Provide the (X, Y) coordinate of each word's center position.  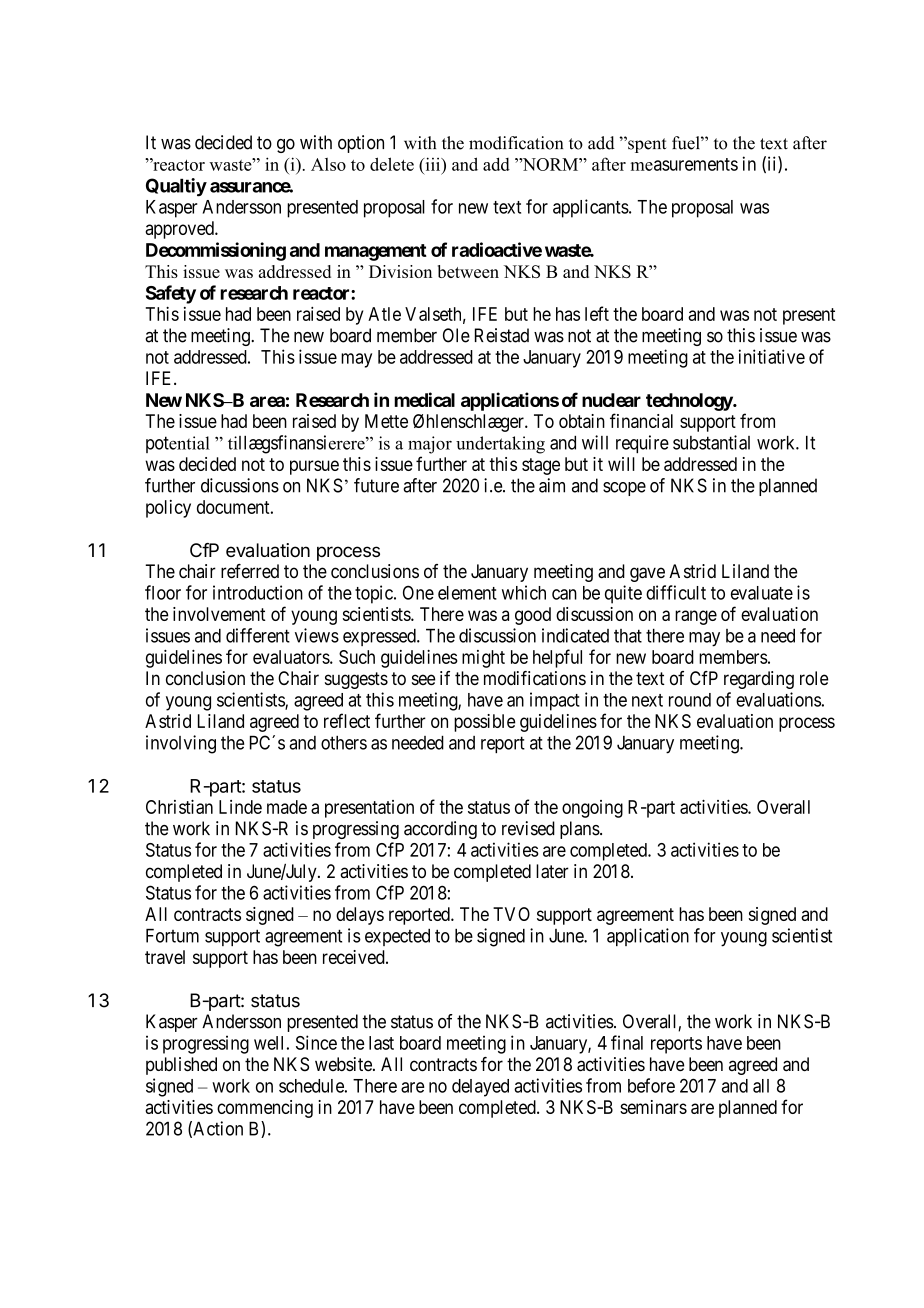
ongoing (592, 809)
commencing (265, 1109)
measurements (684, 164)
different (258, 635)
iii (433, 164)
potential (178, 444)
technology (690, 402)
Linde (240, 807)
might (483, 659)
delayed (480, 1088)
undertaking (500, 445)
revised (528, 828)
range (696, 617)
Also (328, 164)
